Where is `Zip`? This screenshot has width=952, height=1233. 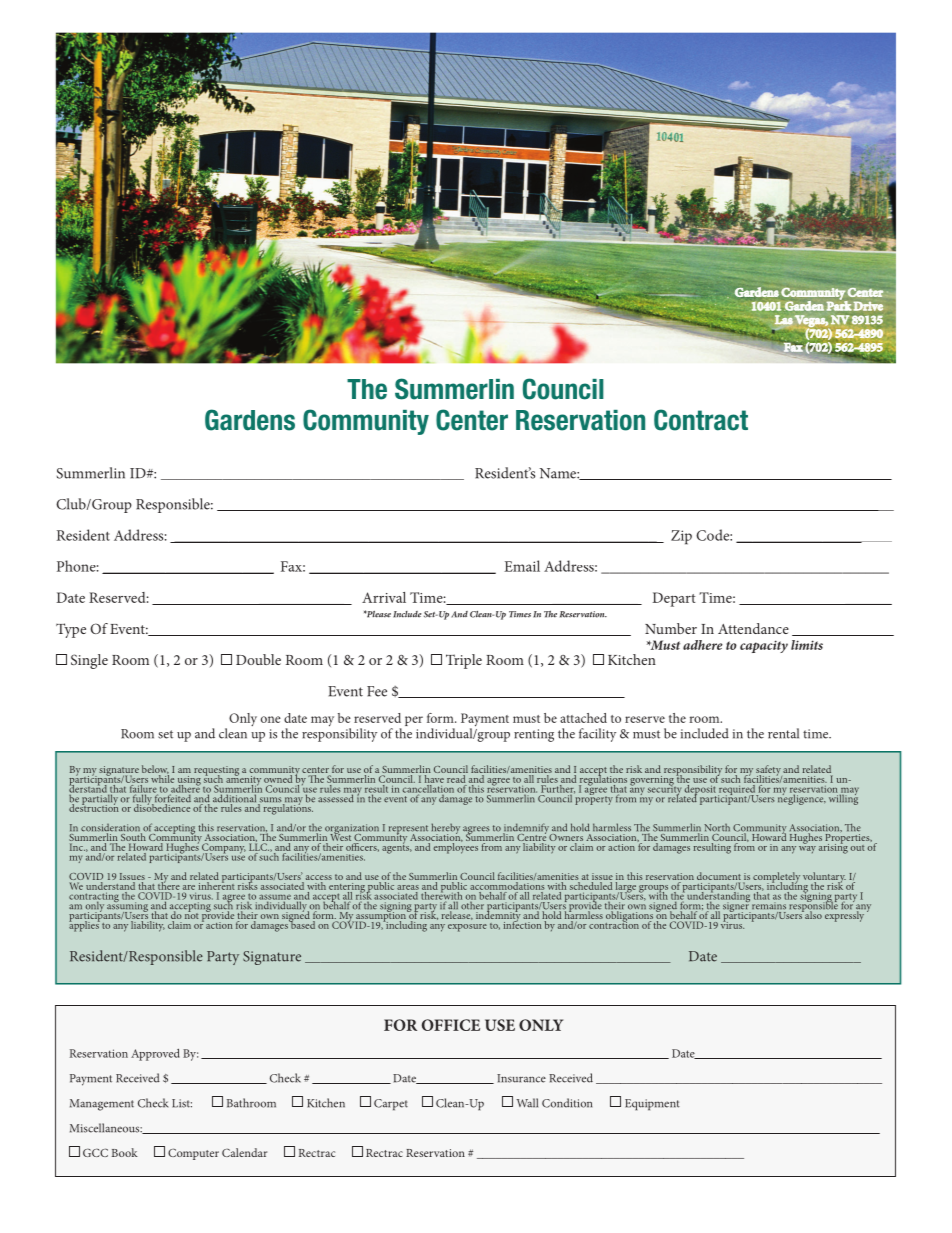
Zip is located at coordinates (681, 537).
